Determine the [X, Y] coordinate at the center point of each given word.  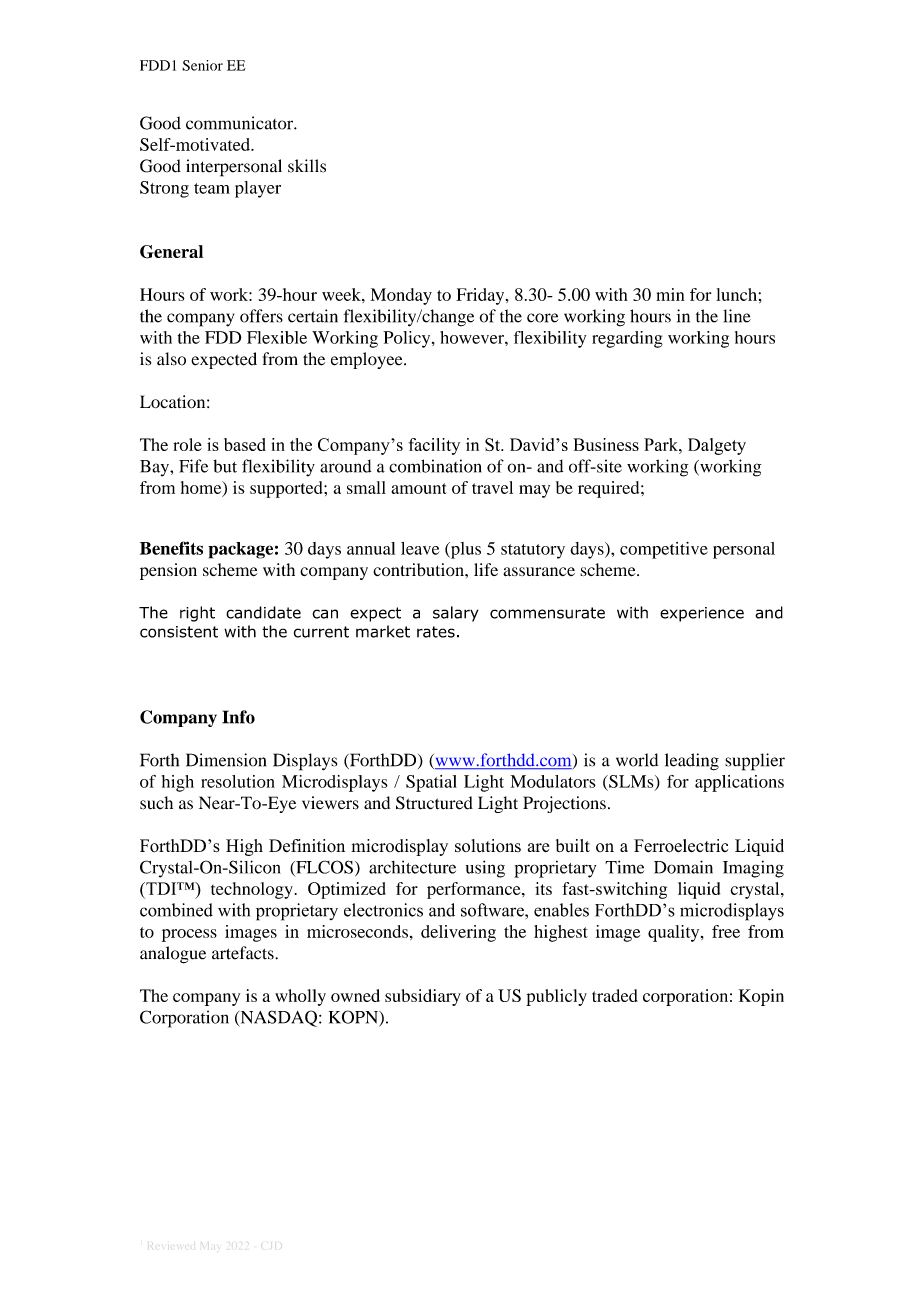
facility [434, 446]
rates [436, 632]
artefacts [244, 953]
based [245, 444]
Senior [202, 65]
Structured [434, 803]
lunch [736, 294]
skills [307, 166]
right [197, 614]
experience [702, 614]
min [670, 294]
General [171, 252]
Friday [481, 296]
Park [662, 444]
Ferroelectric [681, 846]
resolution [238, 781]
